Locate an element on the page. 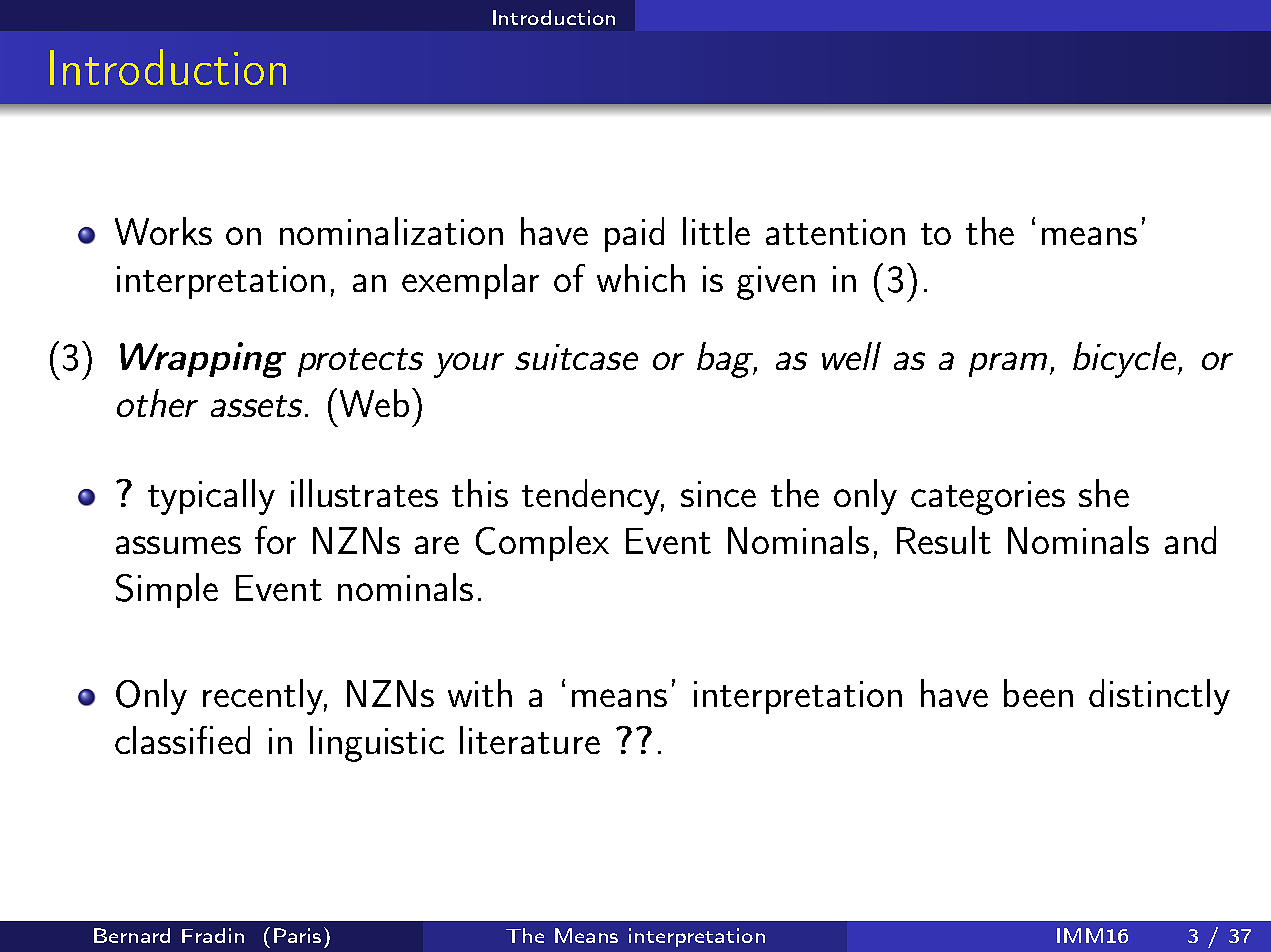 The height and width of the document is (952, 1271). Works is located at coordinates (163, 231).
